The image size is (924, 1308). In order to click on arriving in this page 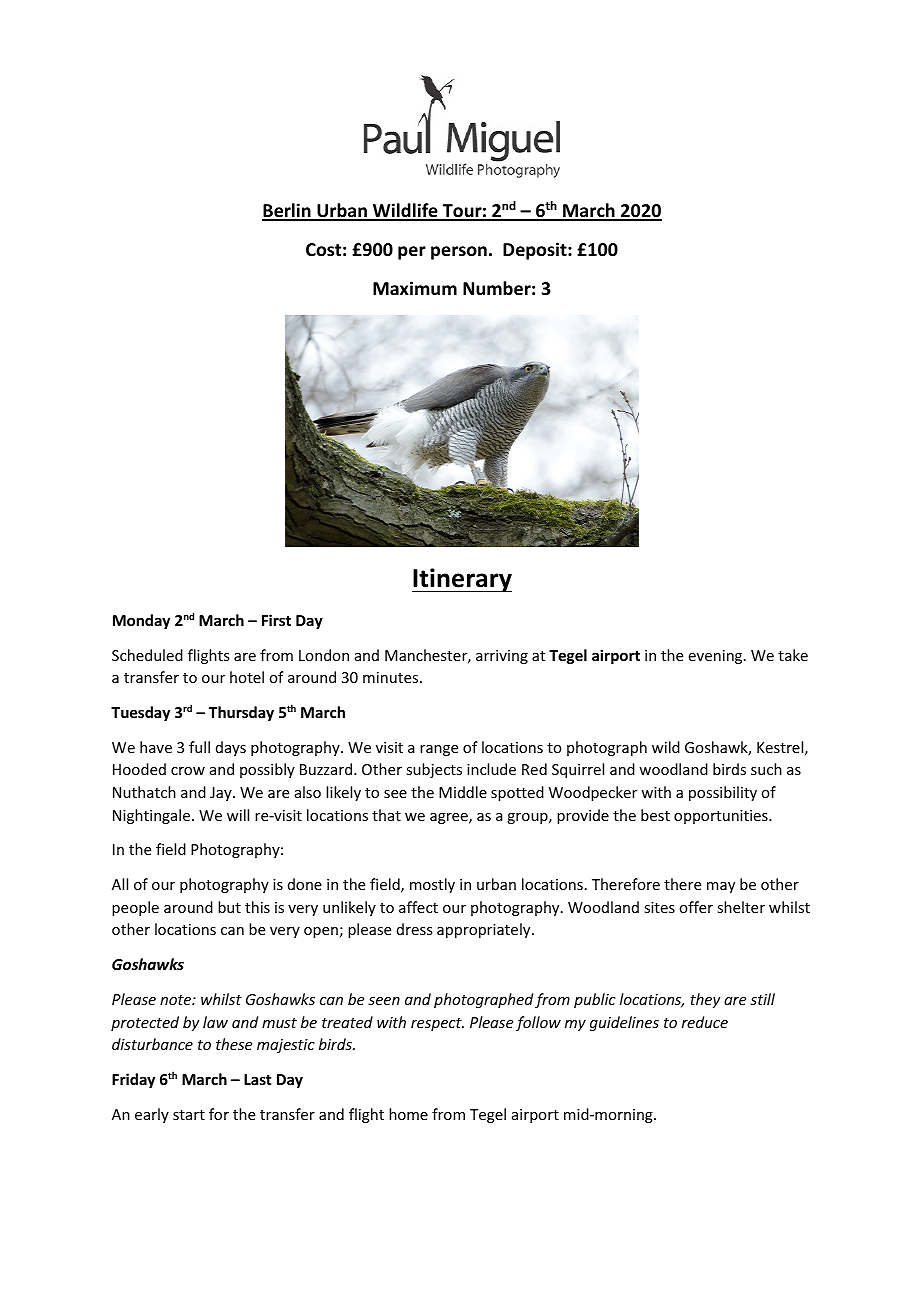, I will do `click(502, 657)`.
